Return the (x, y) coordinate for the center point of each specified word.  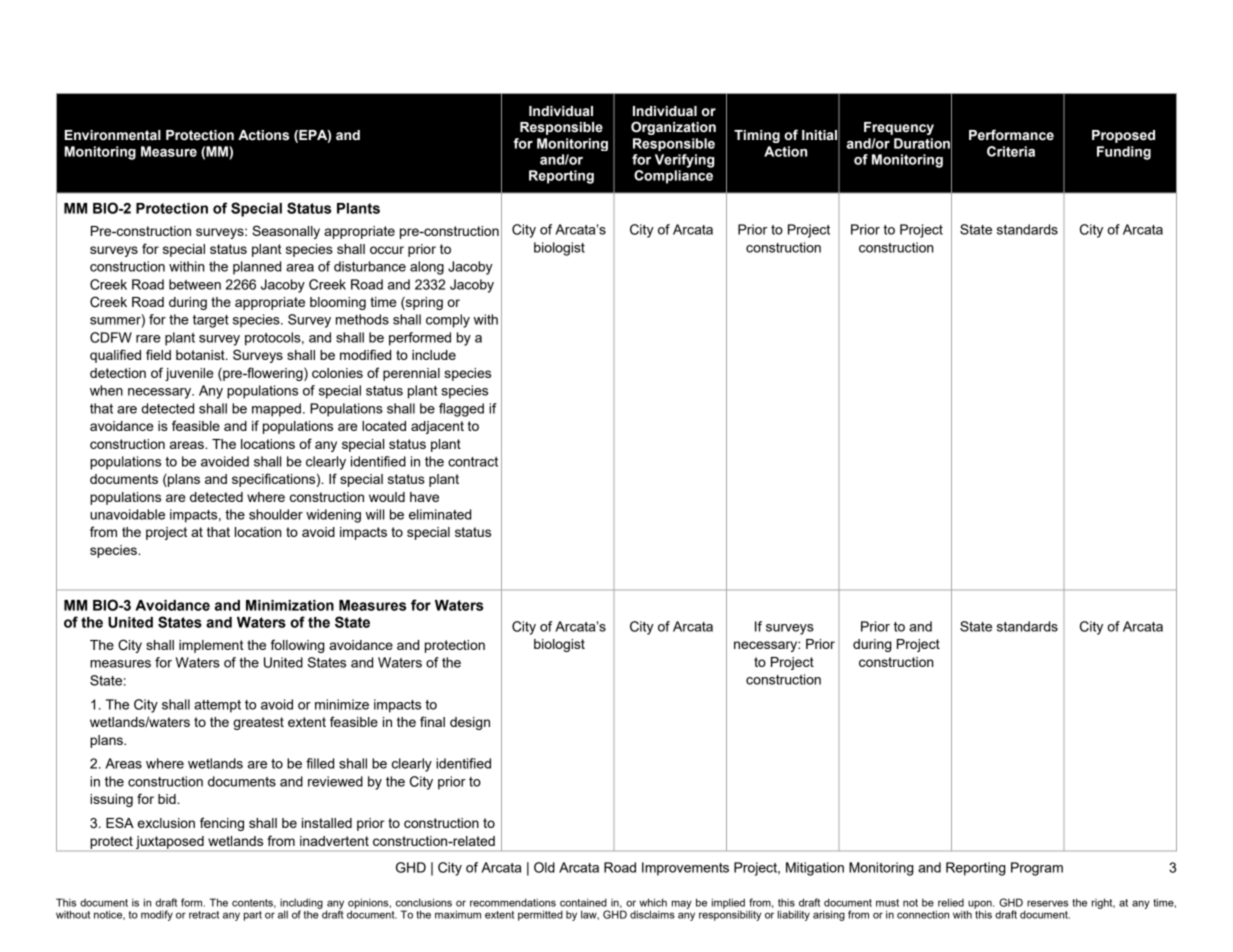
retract (204, 915)
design (470, 723)
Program (1037, 869)
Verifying (684, 161)
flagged (461, 410)
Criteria (1011, 151)
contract (473, 462)
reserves (1047, 903)
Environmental (113, 135)
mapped (276, 410)
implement (211, 646)
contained (583, 902)
